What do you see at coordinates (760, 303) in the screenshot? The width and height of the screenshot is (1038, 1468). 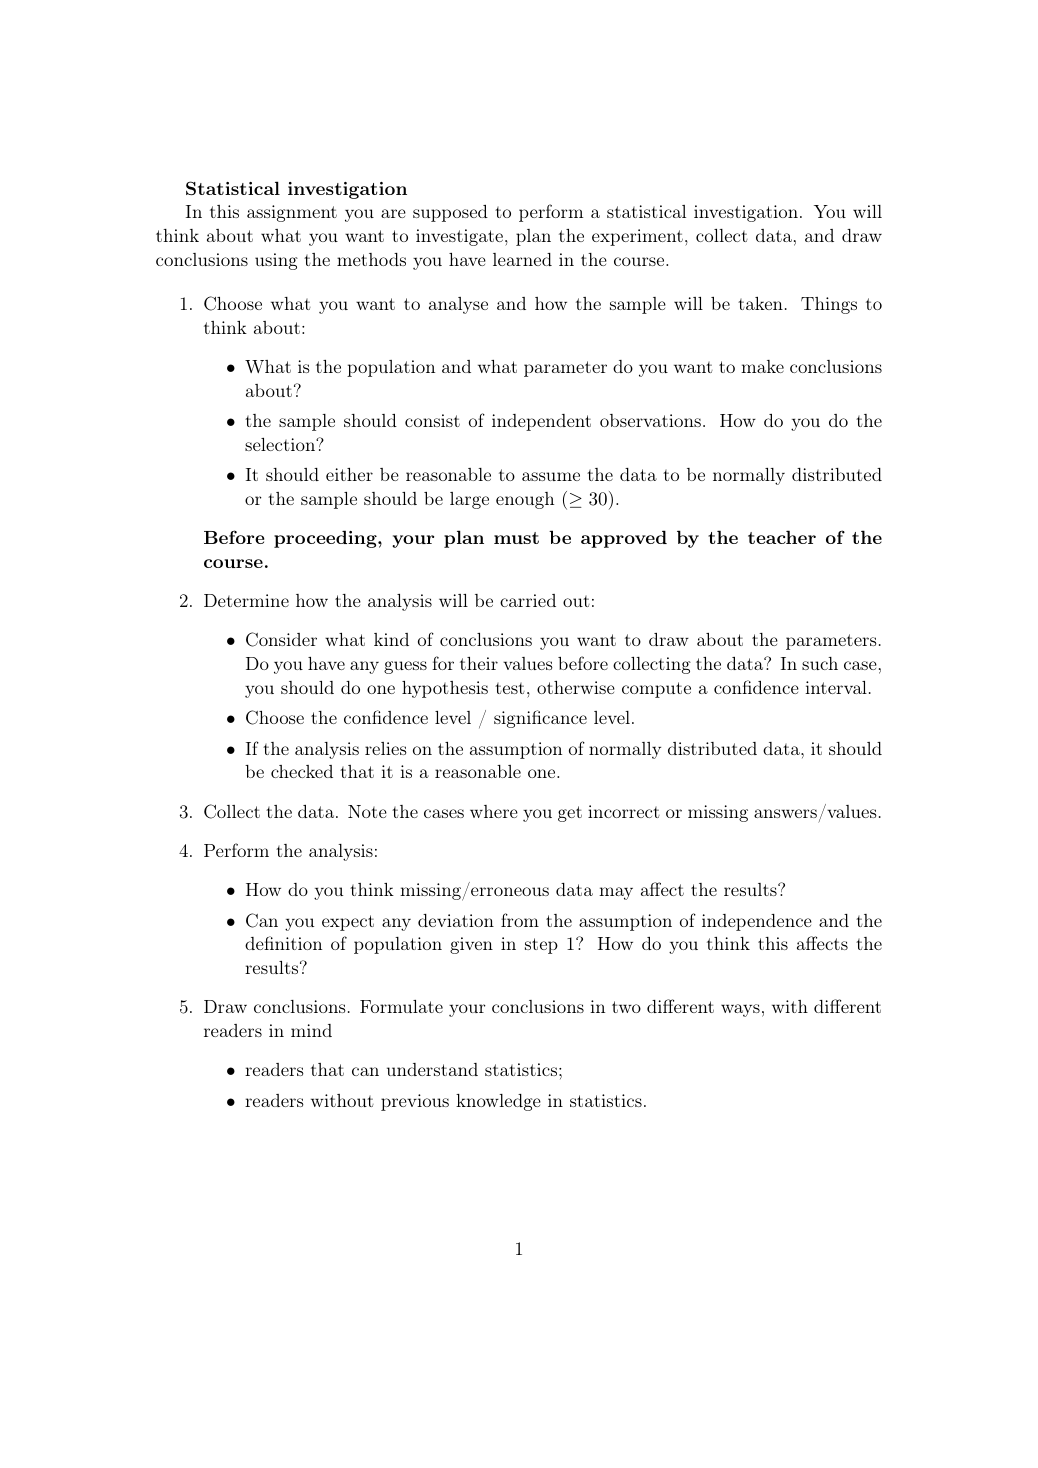 I see `taken` at bounding box center [760, 303].
